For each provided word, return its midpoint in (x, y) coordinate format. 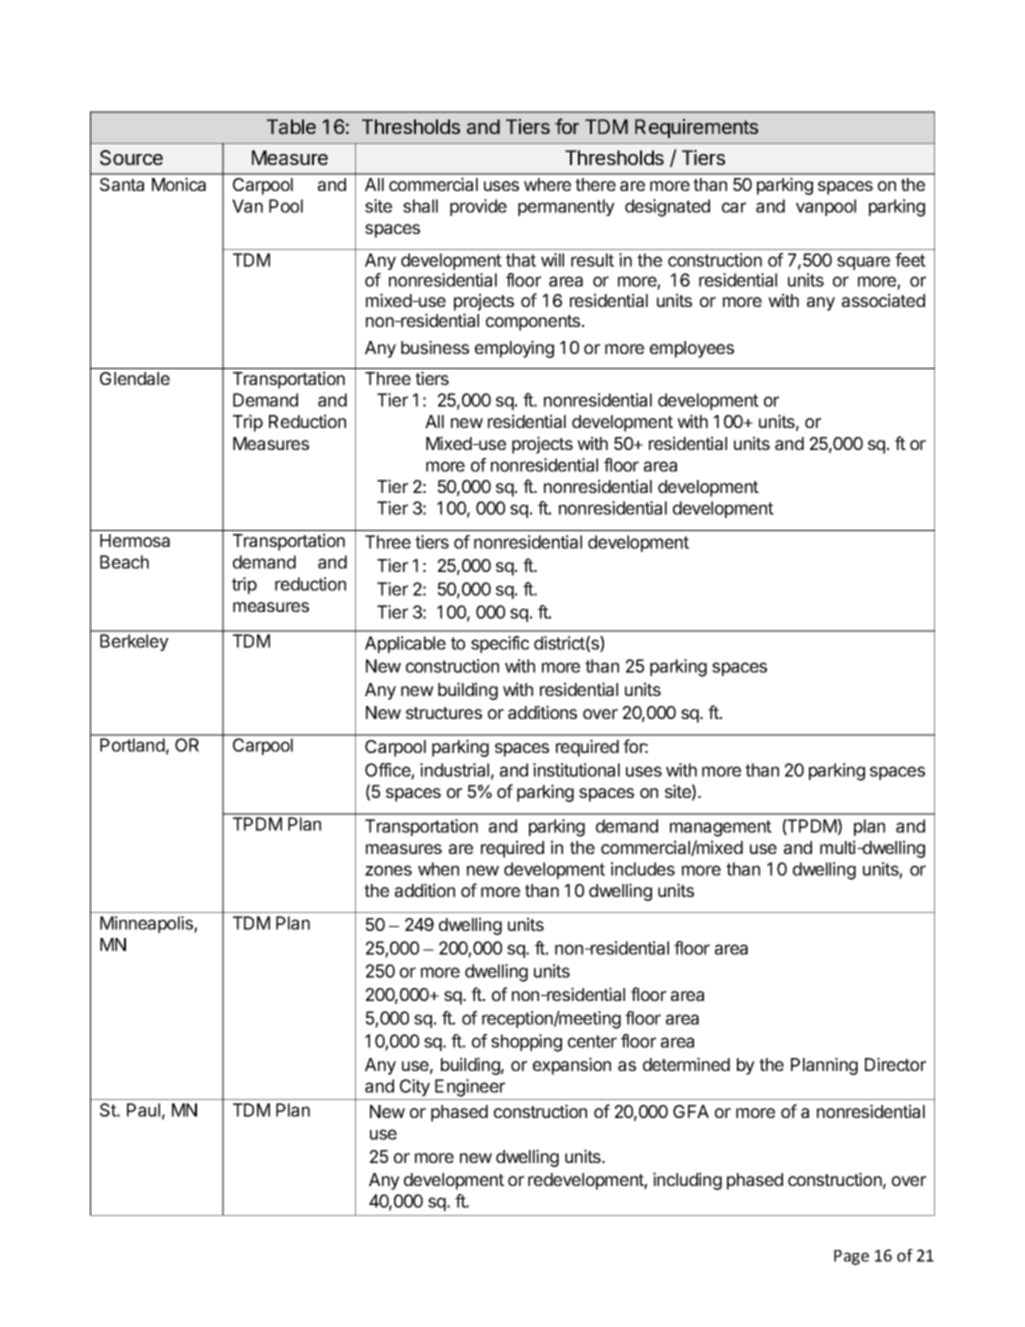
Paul (143, 1110)
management (721, 828)
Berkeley (134, 642)
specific (500, 644)
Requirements (696, 128)
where (547, 184)
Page (851, 1257)
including (687, 1181)
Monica (179, 184)
